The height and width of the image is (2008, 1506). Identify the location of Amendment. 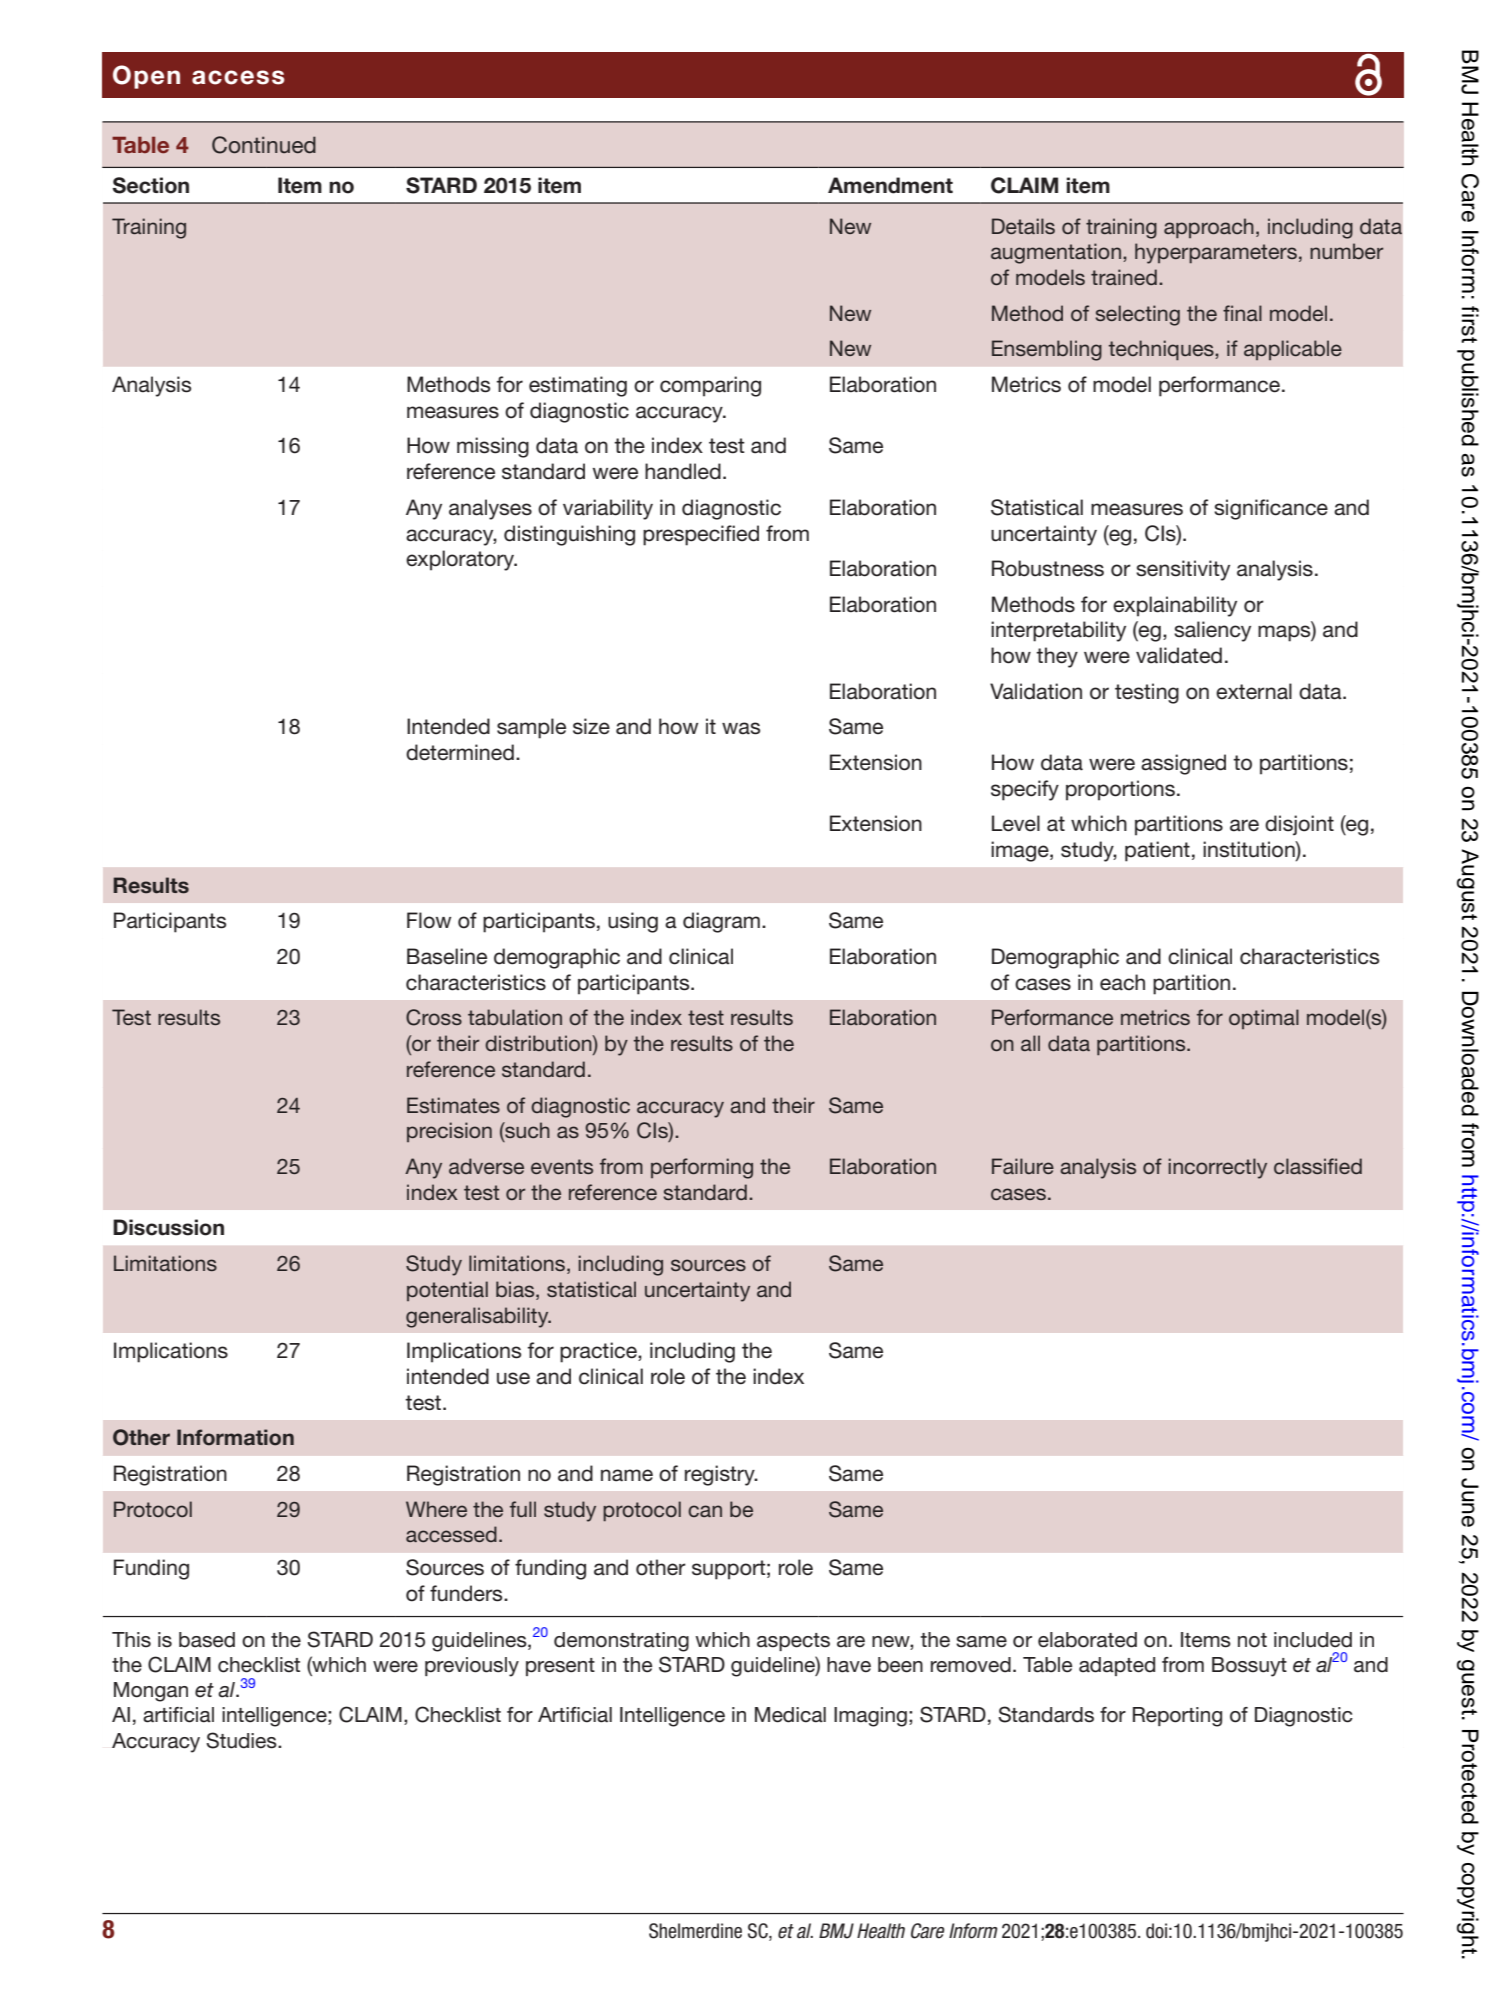
(890, 185).
